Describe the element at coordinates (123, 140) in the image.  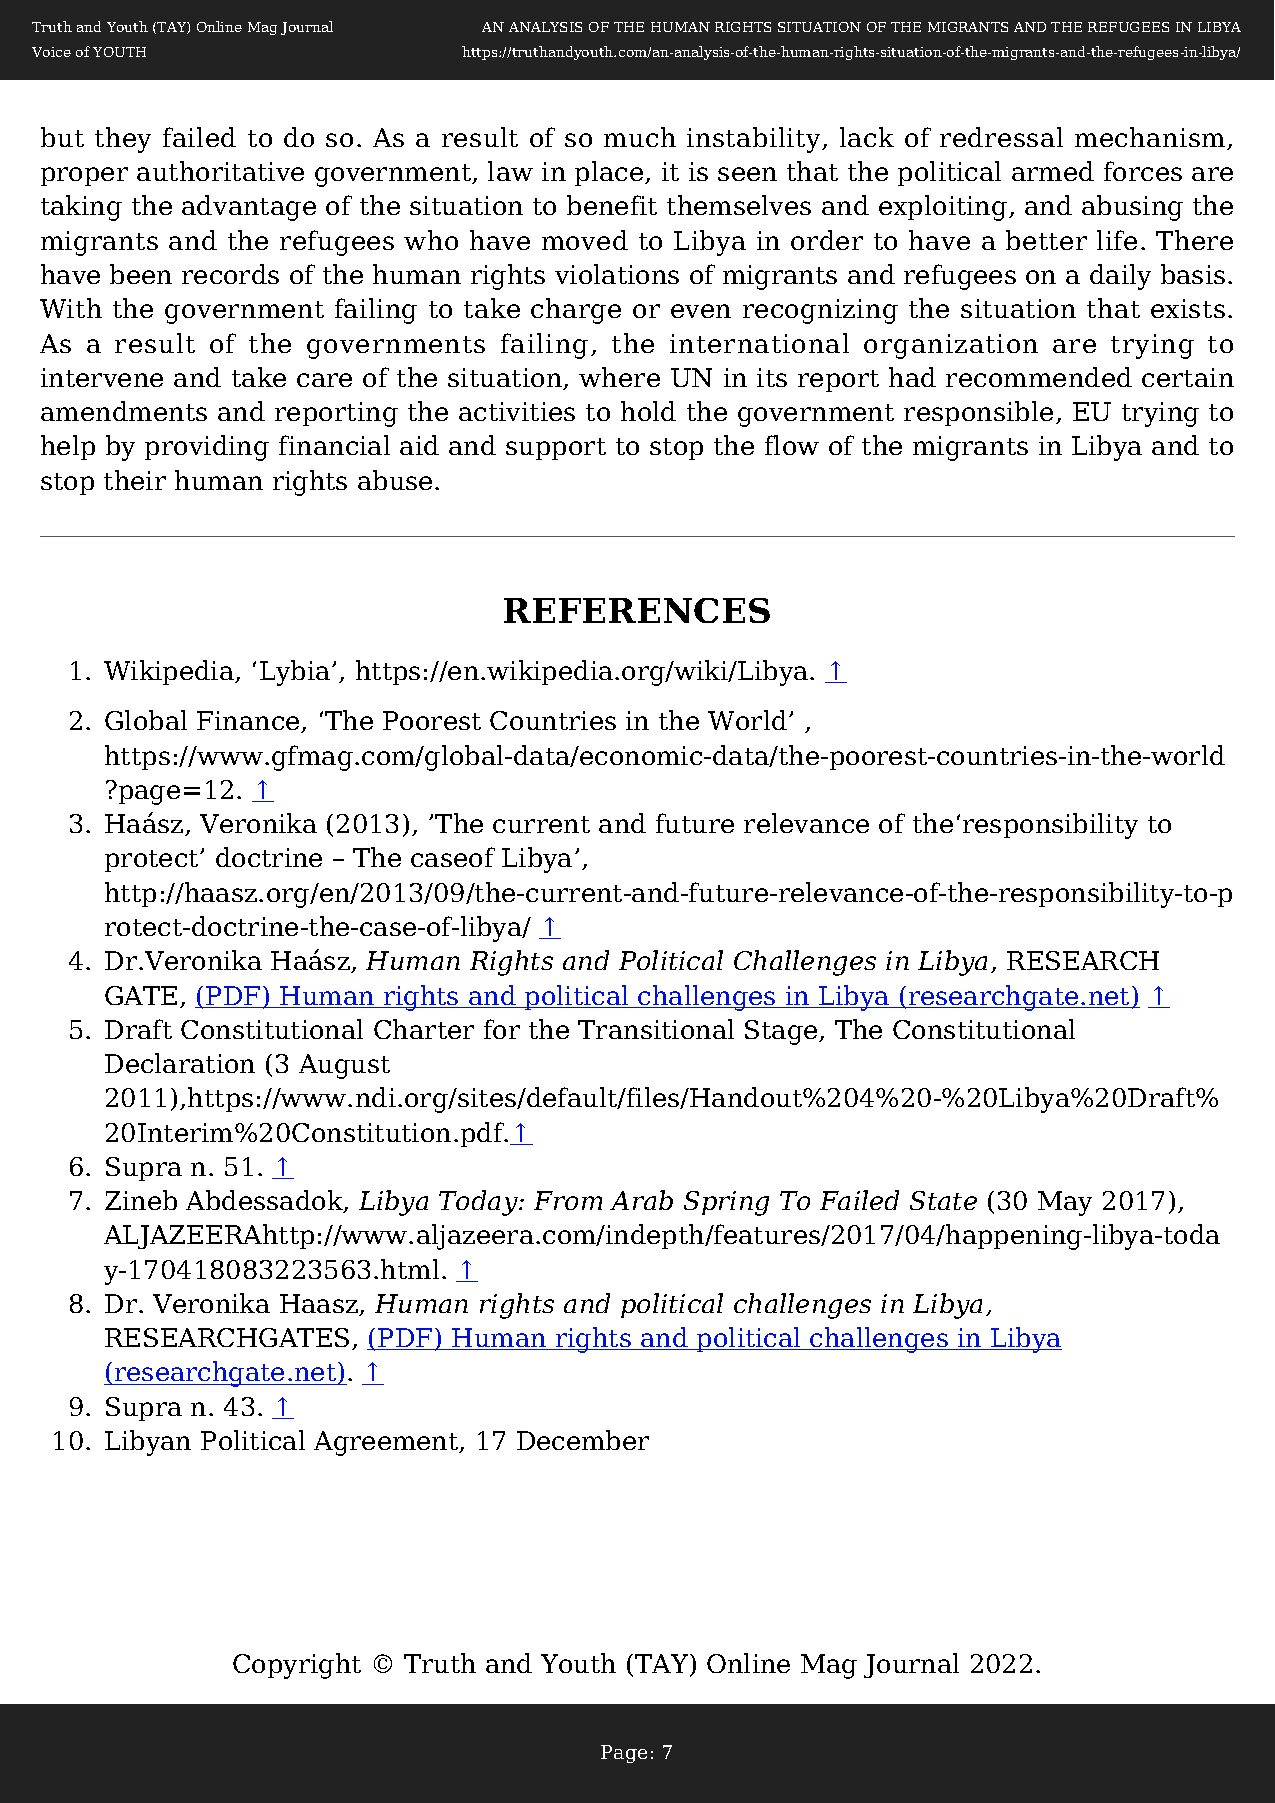
I see `they` at that location.
